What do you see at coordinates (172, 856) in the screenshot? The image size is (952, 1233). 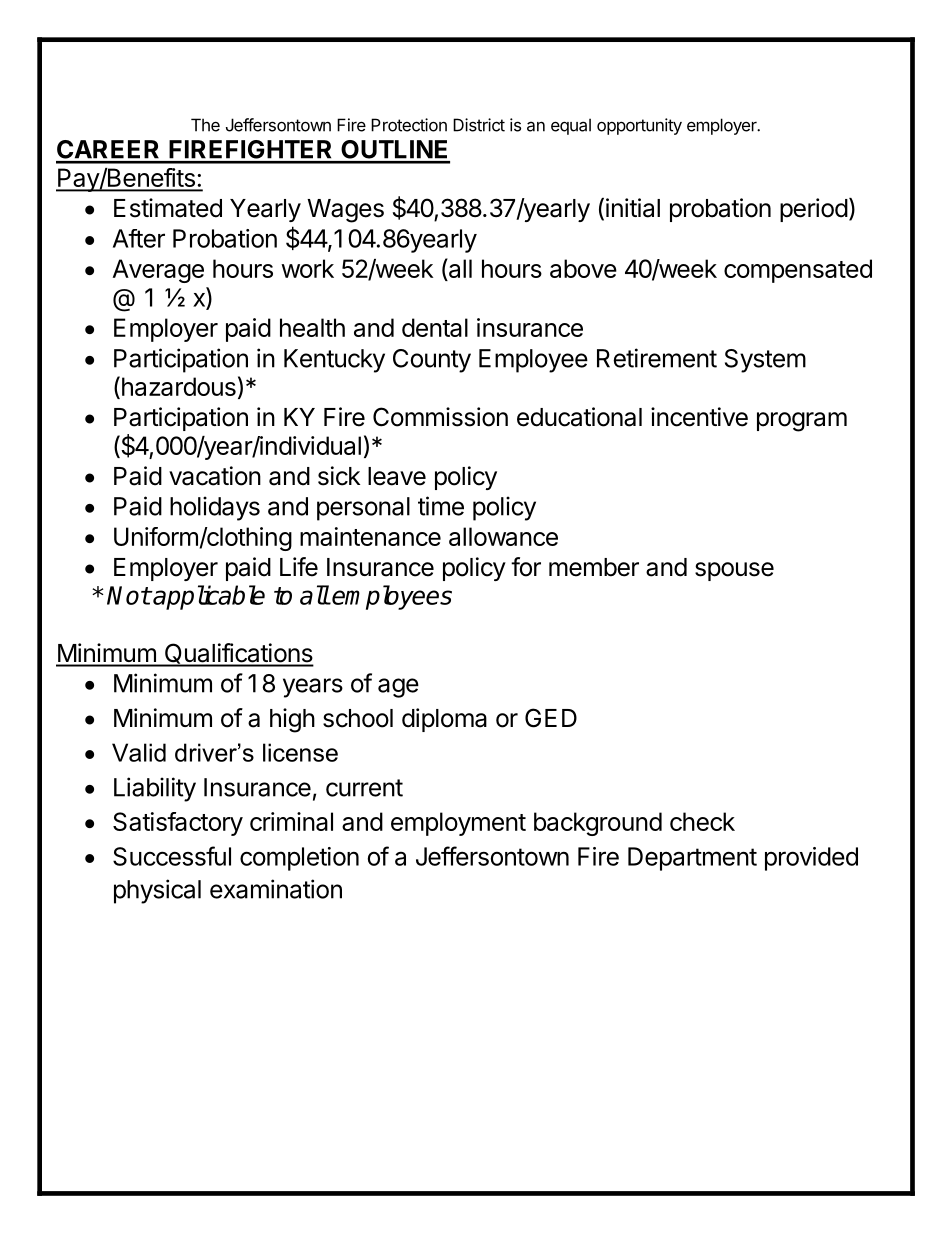 I see `Successful` at bounding box center [172, 856].
